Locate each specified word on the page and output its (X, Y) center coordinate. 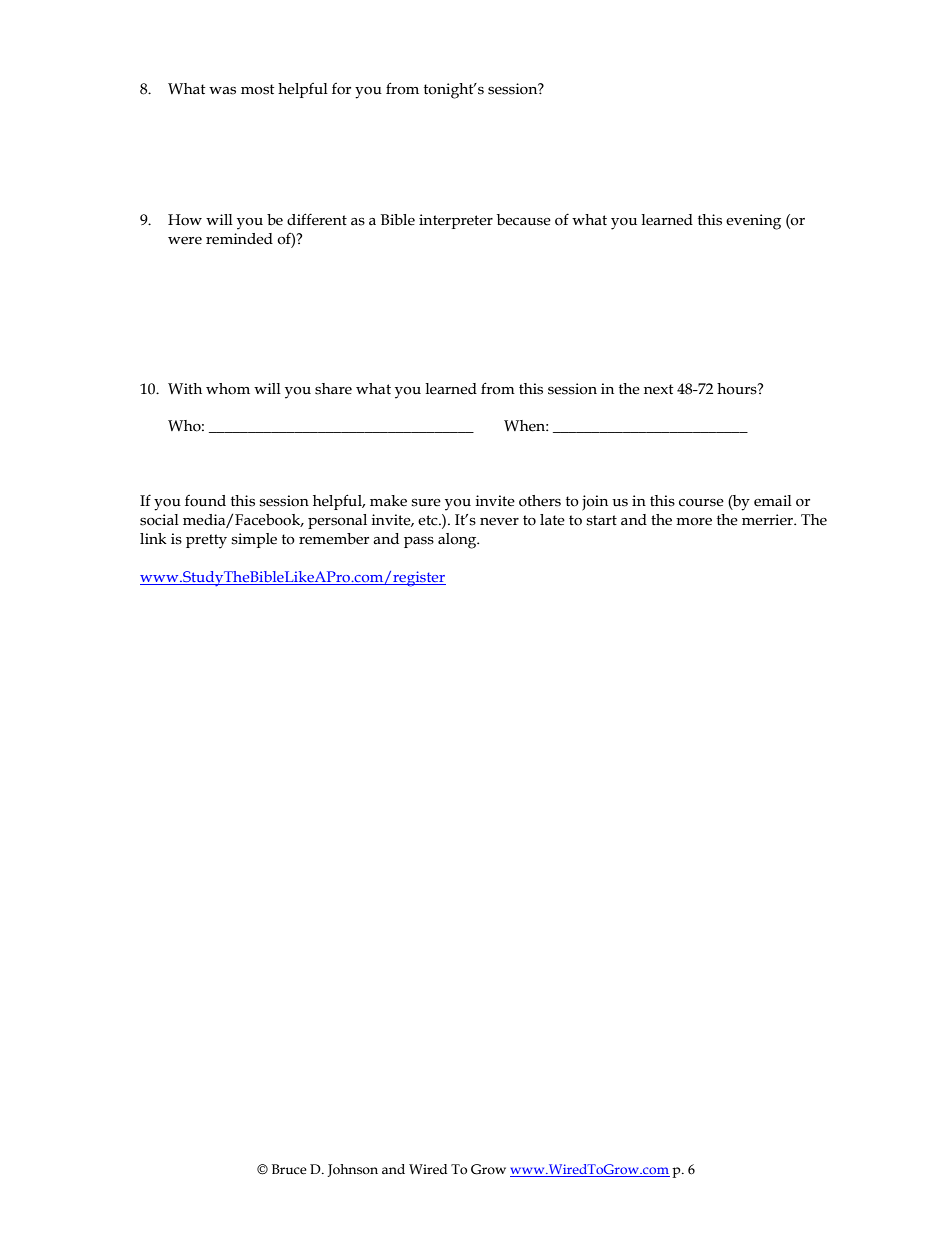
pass (419, 542)
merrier (769, 520)
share (333, 389)
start (601, 520)
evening (753, 222)
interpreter (456, 221)
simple (254, 540)
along (458, 541)
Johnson (352, 1170)
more (694, 522)
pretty (206, 541)
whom (228, 389)
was (222, 91)
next (658, 389)
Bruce (289, 1169)
